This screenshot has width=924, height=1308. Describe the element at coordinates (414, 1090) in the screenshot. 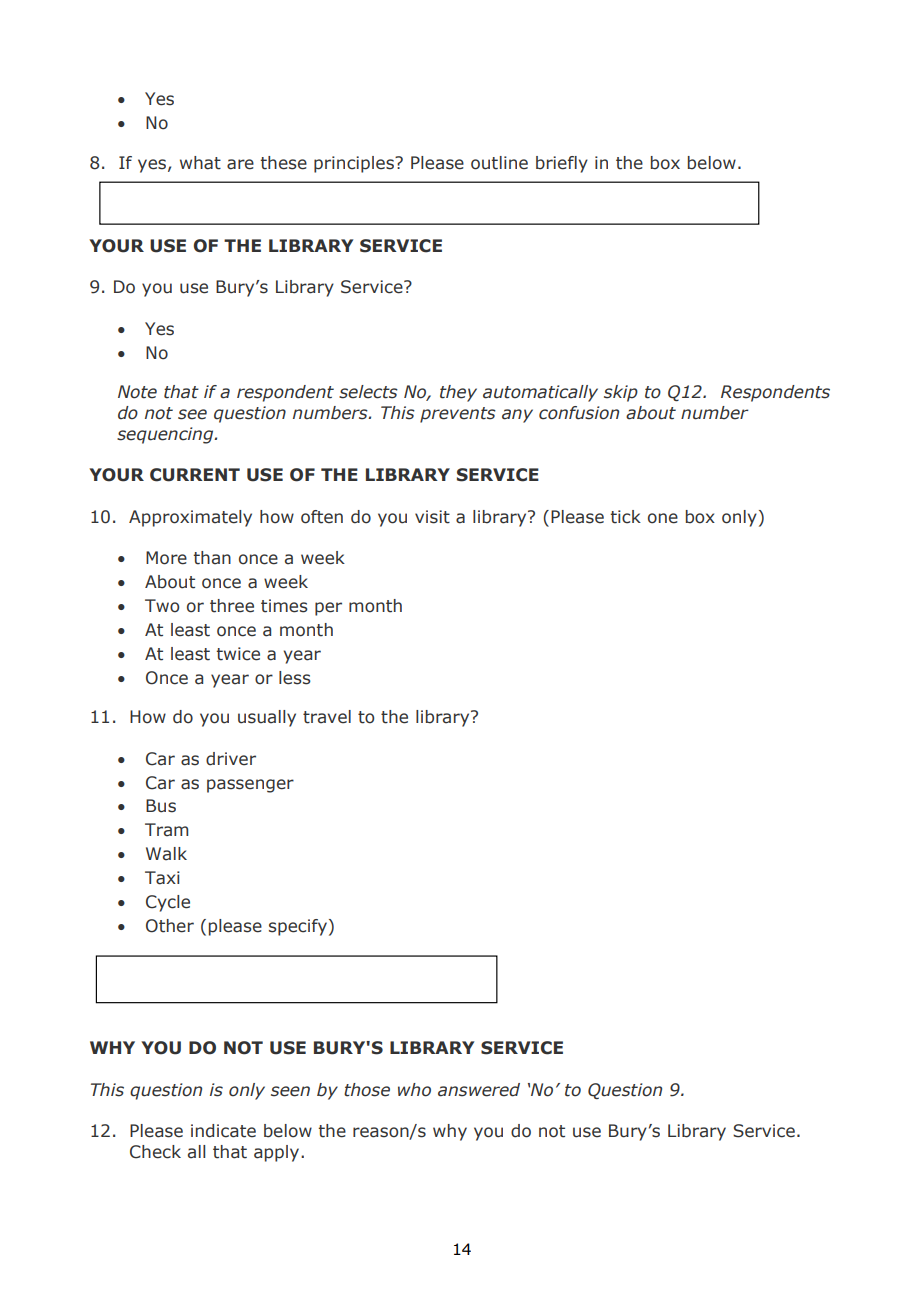

I see `who` at that location.
